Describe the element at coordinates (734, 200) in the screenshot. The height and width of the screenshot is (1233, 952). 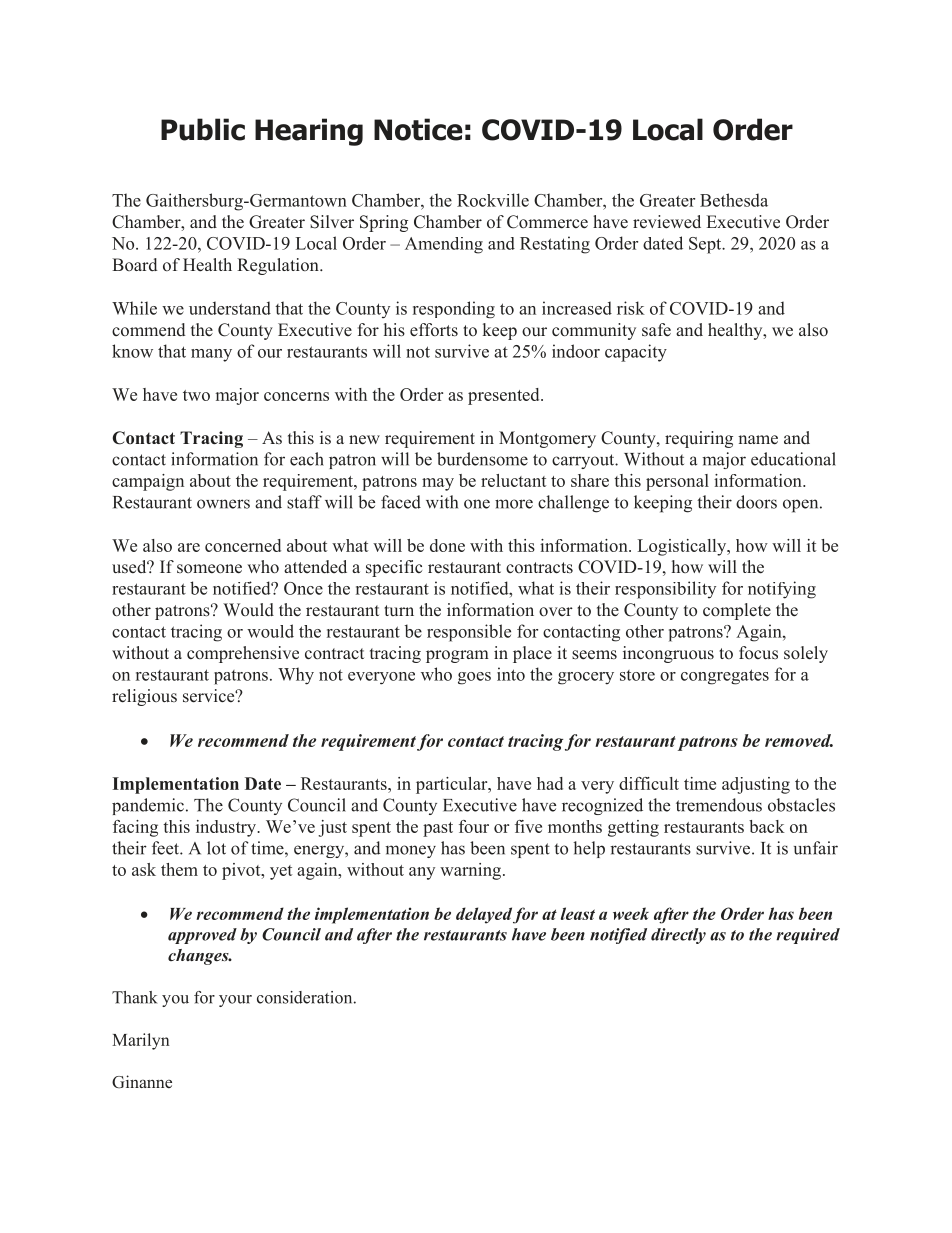
I see `Bethesda` at that location.
